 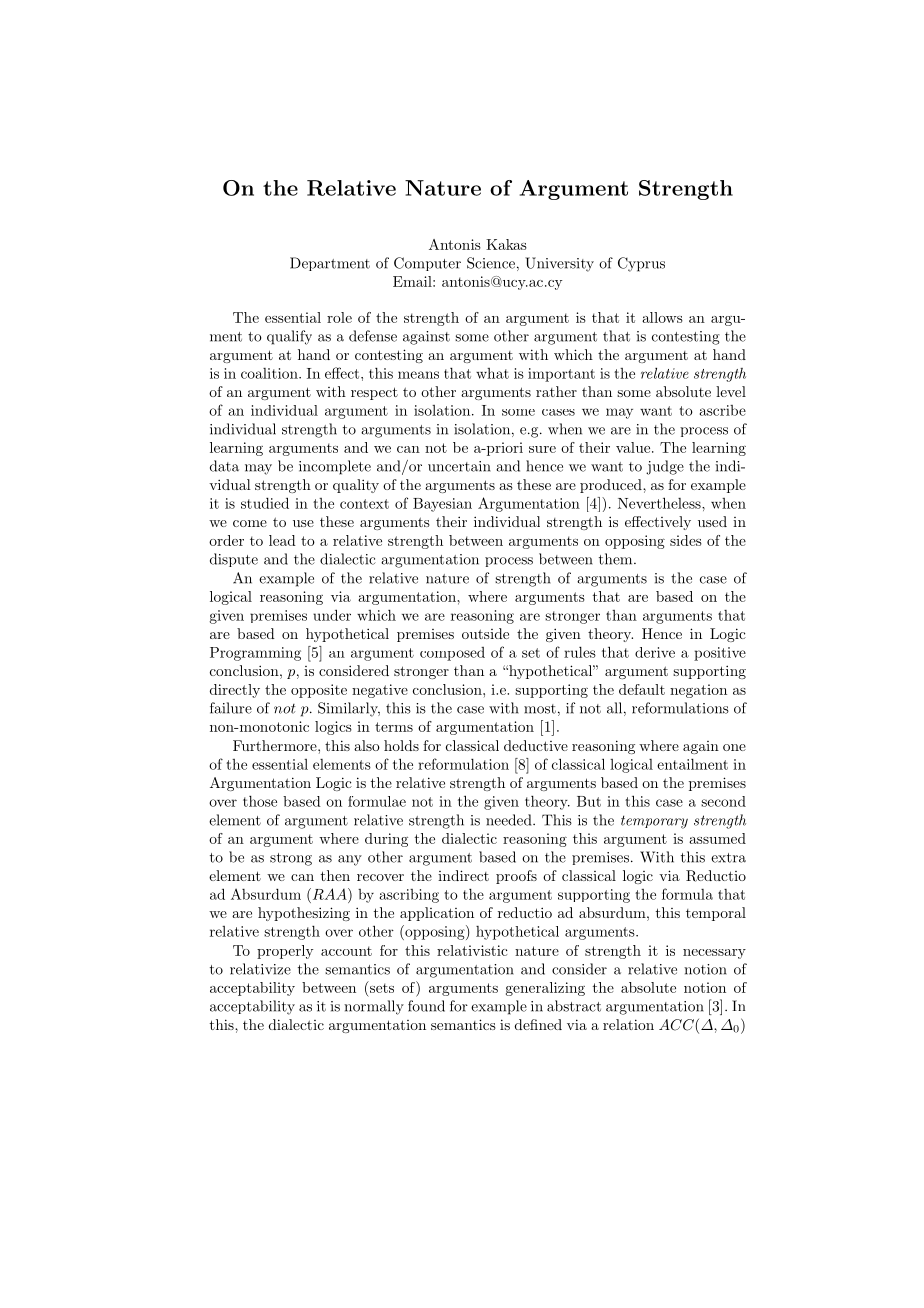 I want to click on Cyprus, so click(x=641, y=264).
